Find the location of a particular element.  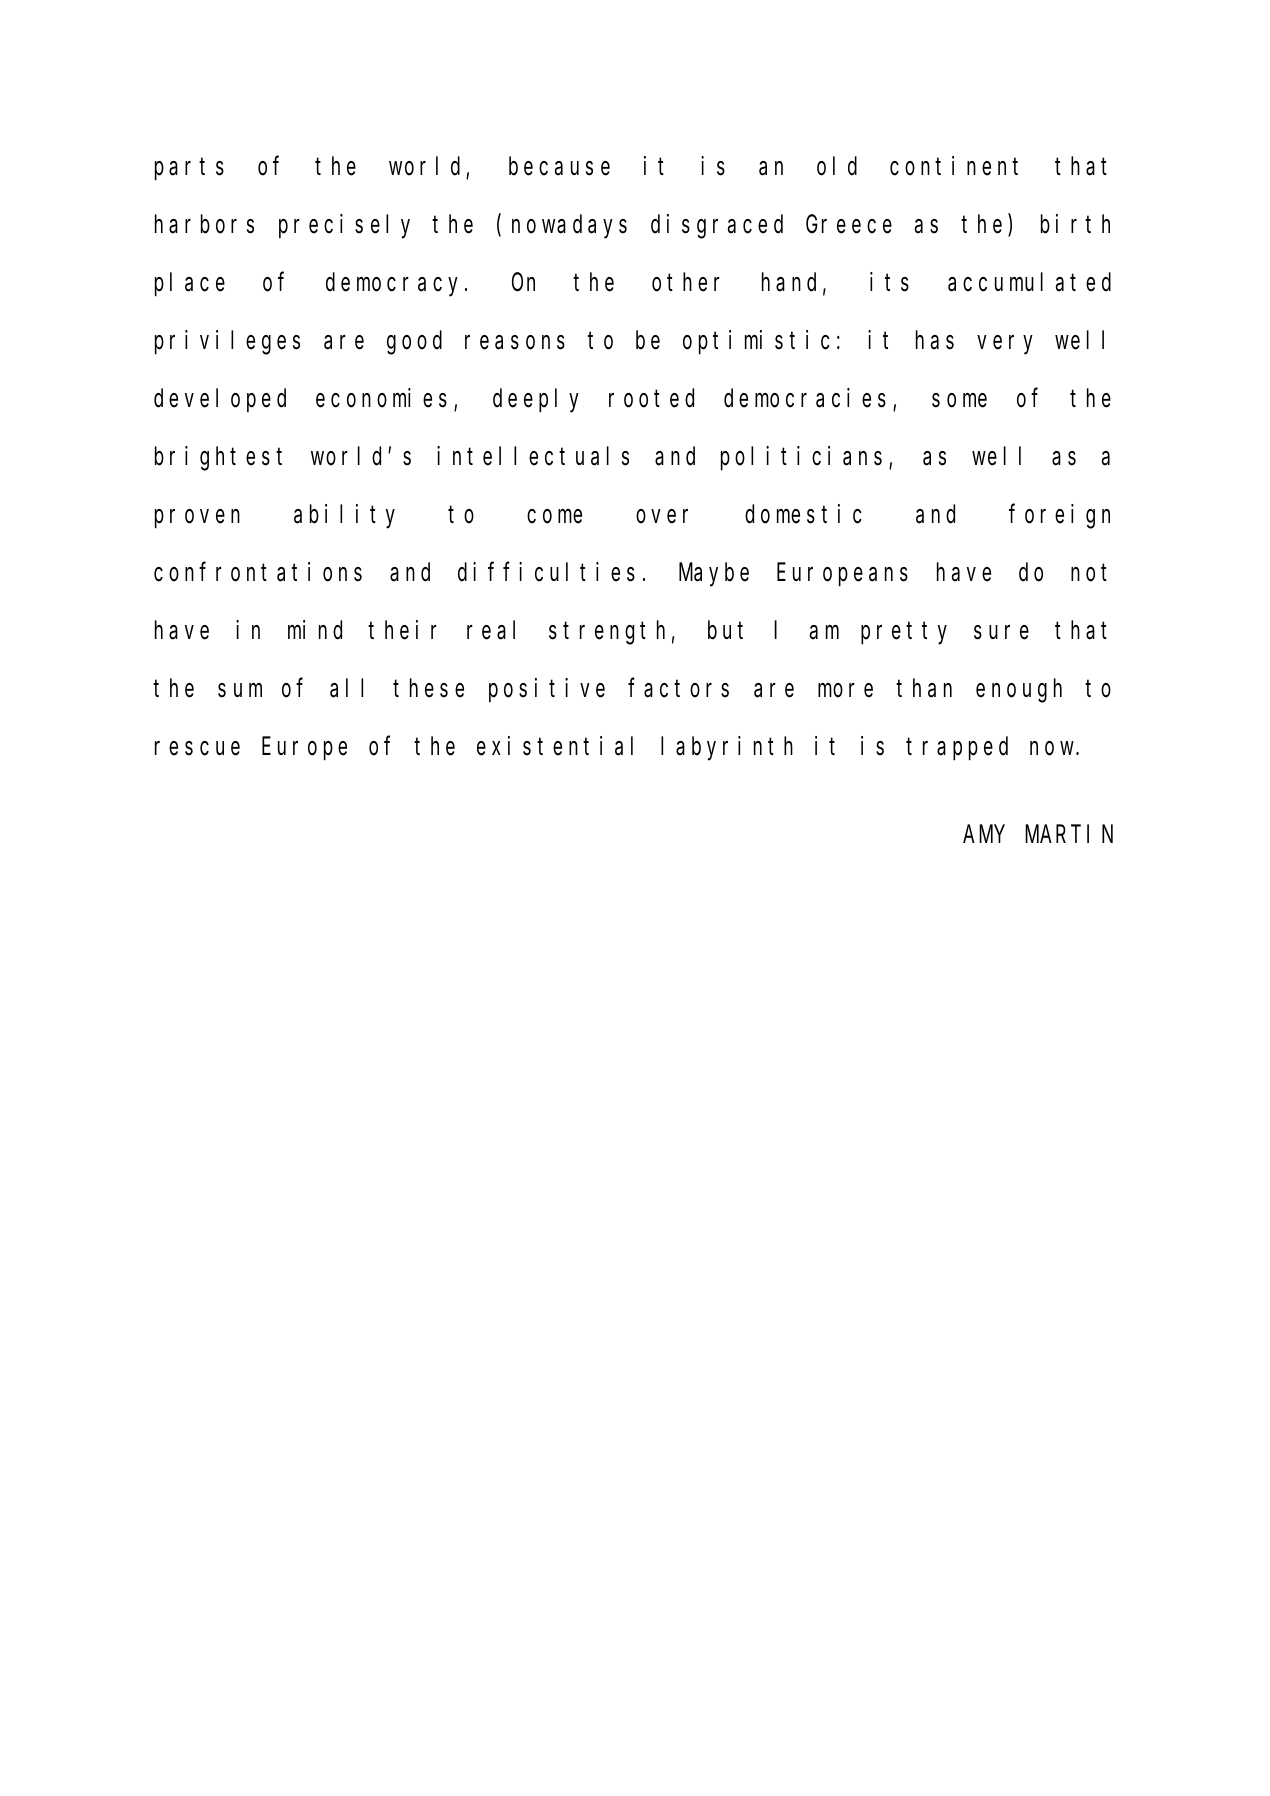

more is located at coordinates (845, 690).
